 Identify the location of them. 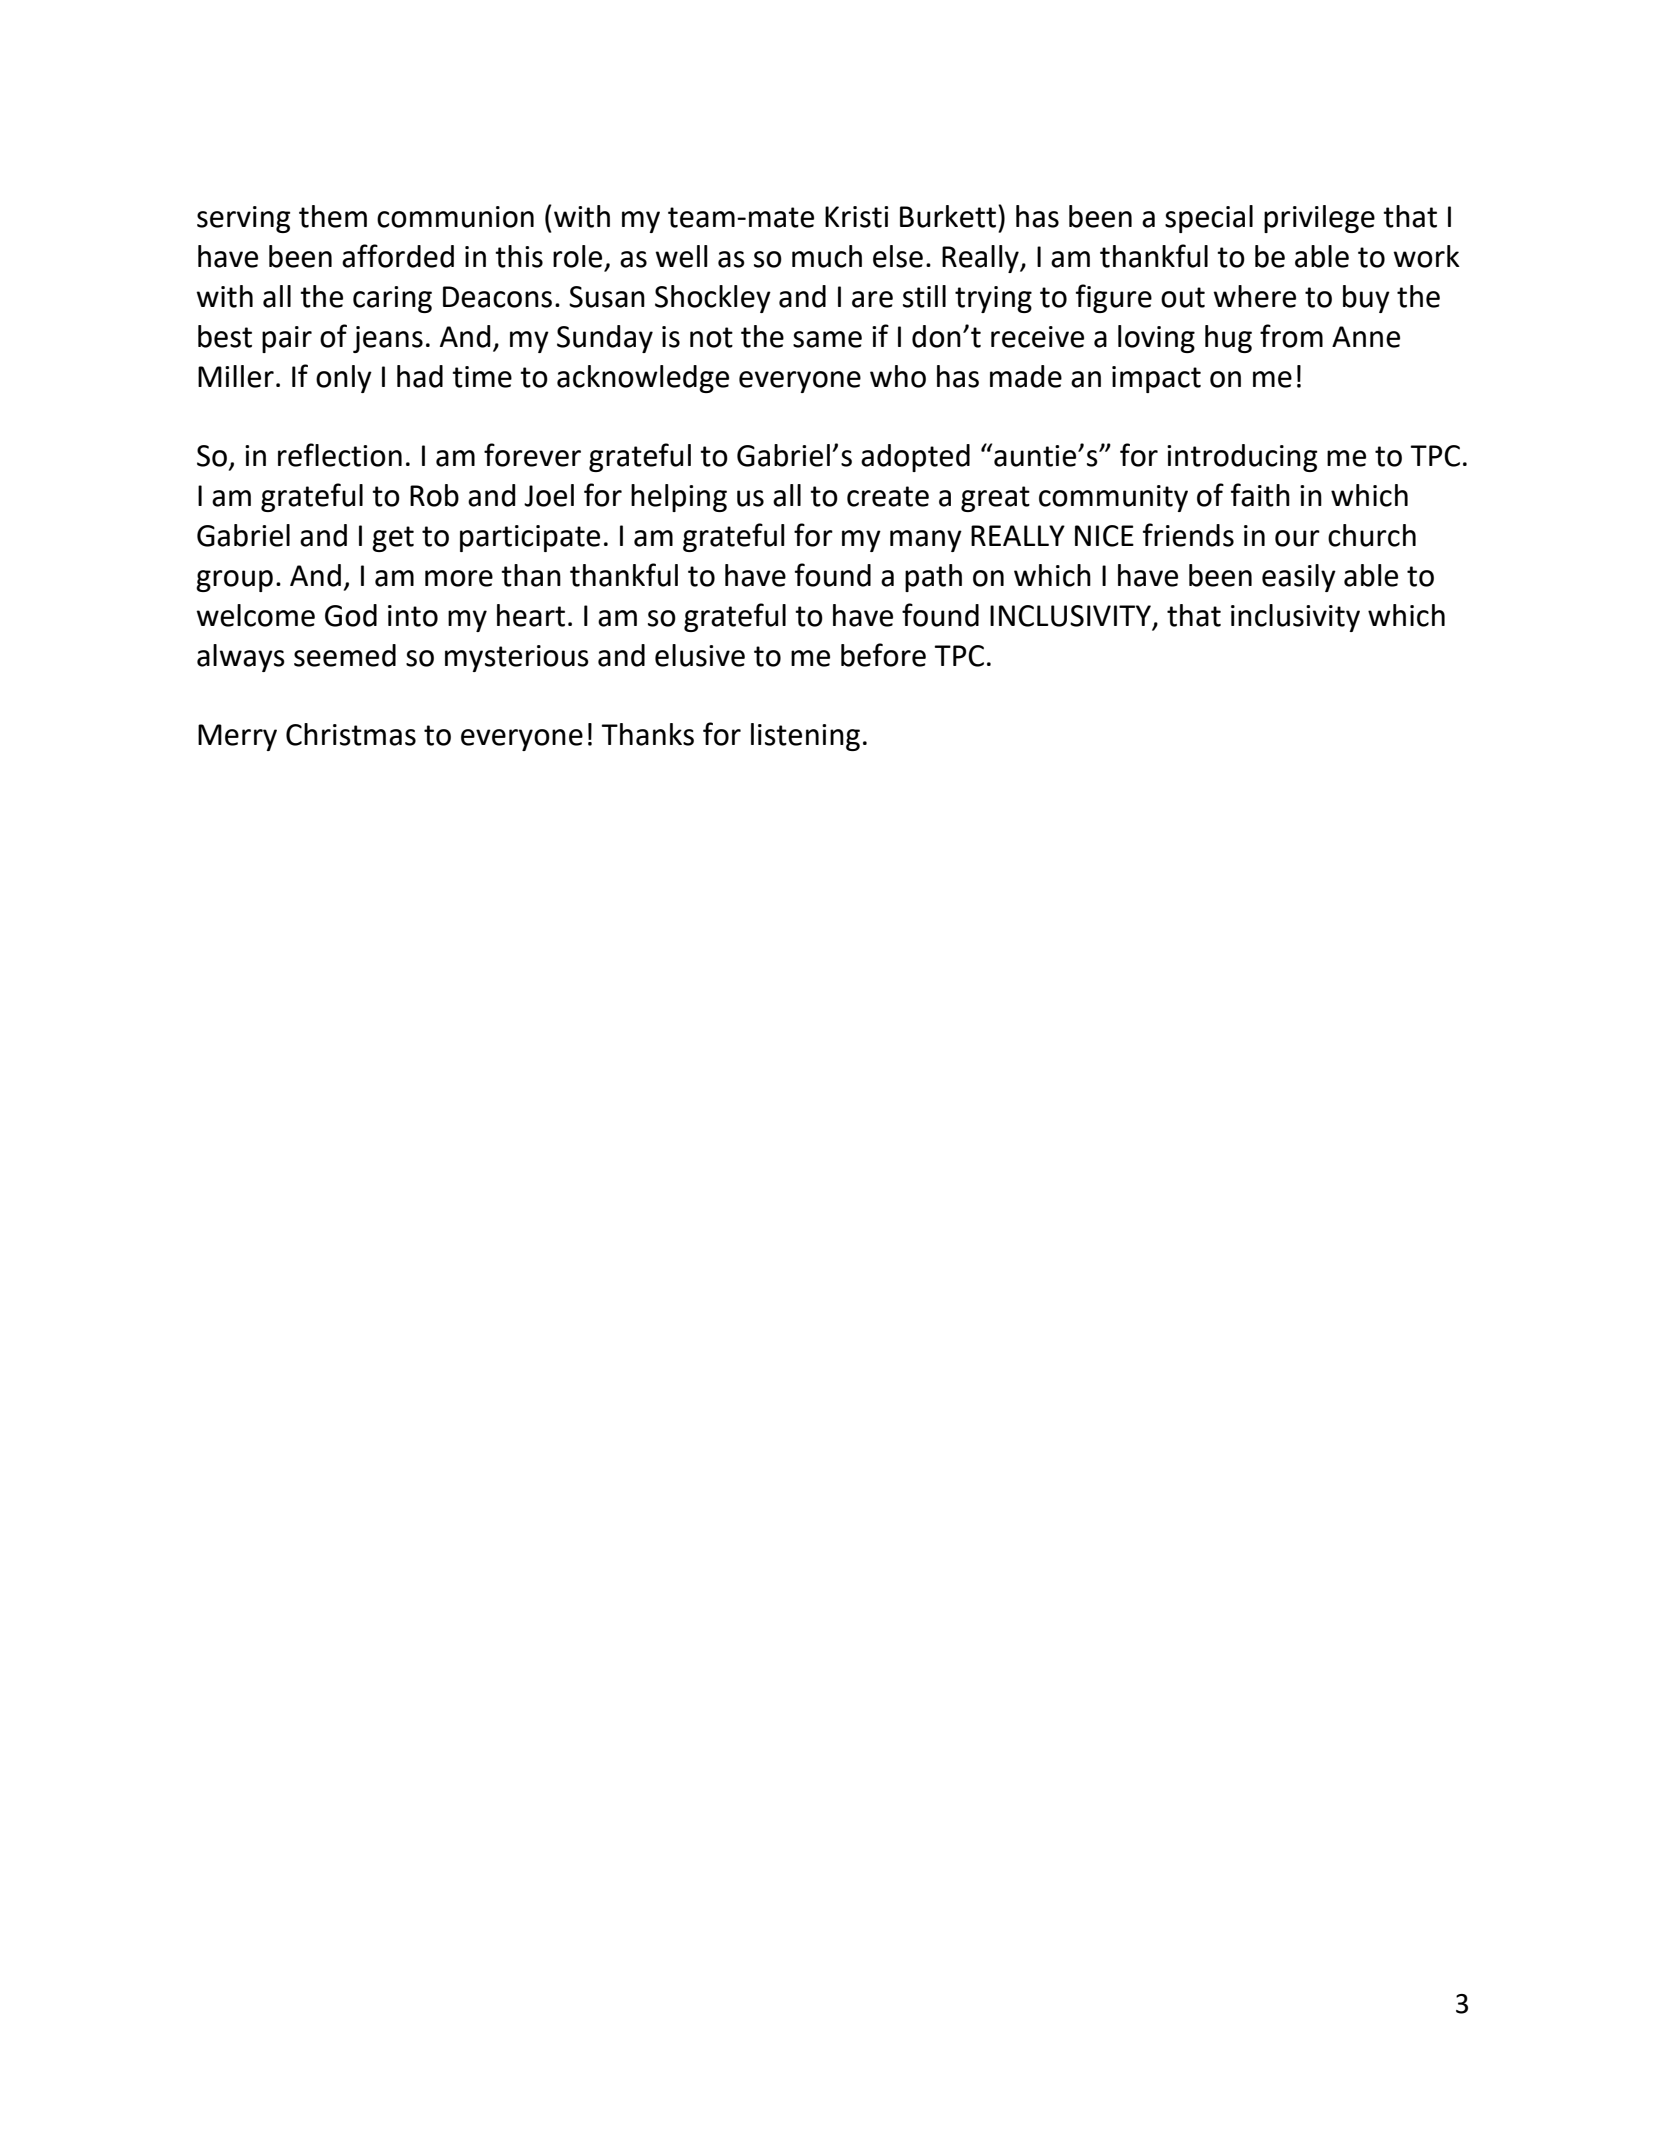
(333, 216).
